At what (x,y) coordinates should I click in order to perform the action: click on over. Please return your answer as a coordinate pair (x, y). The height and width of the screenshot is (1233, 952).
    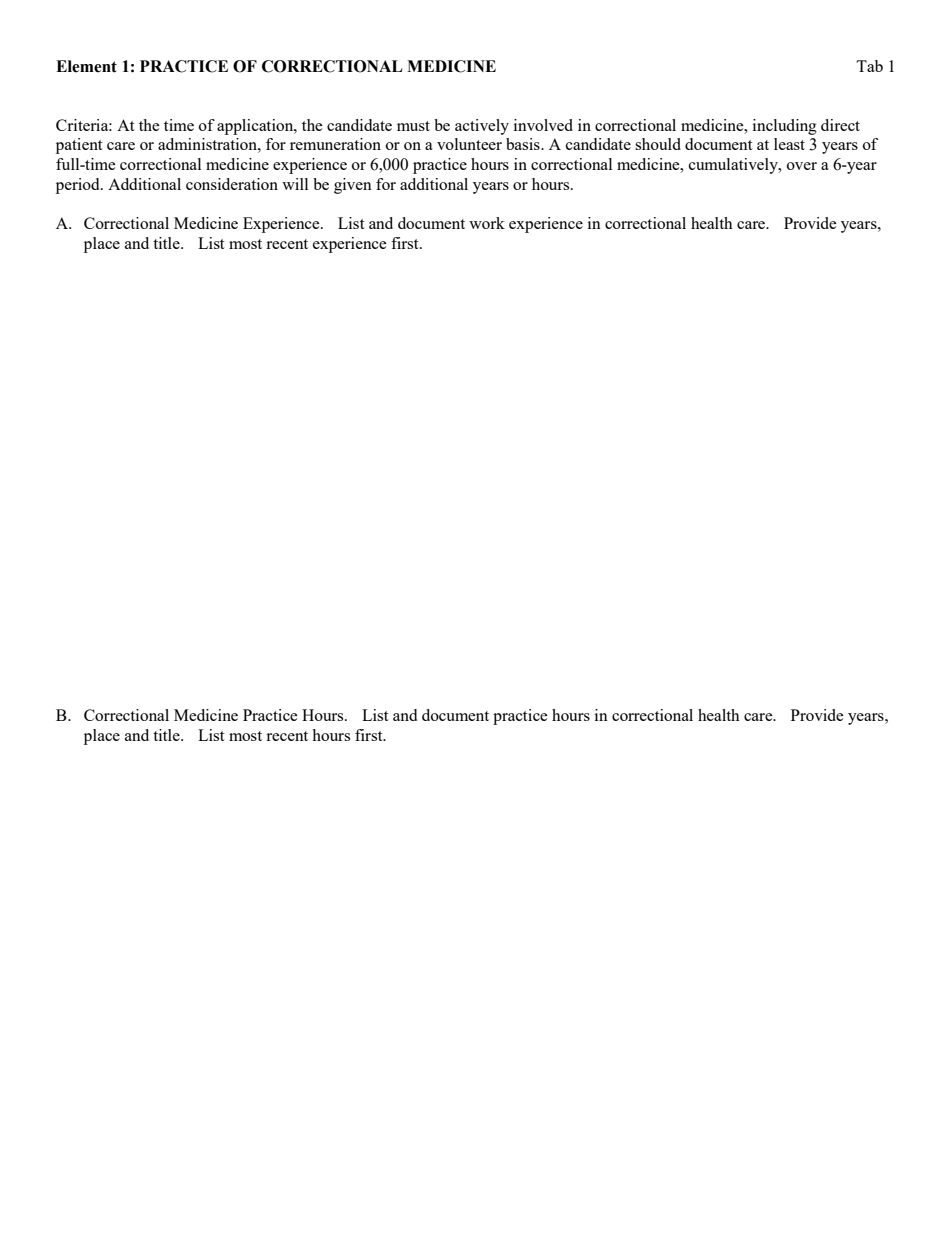
    Looking at the image, I should click on (802, 166).
